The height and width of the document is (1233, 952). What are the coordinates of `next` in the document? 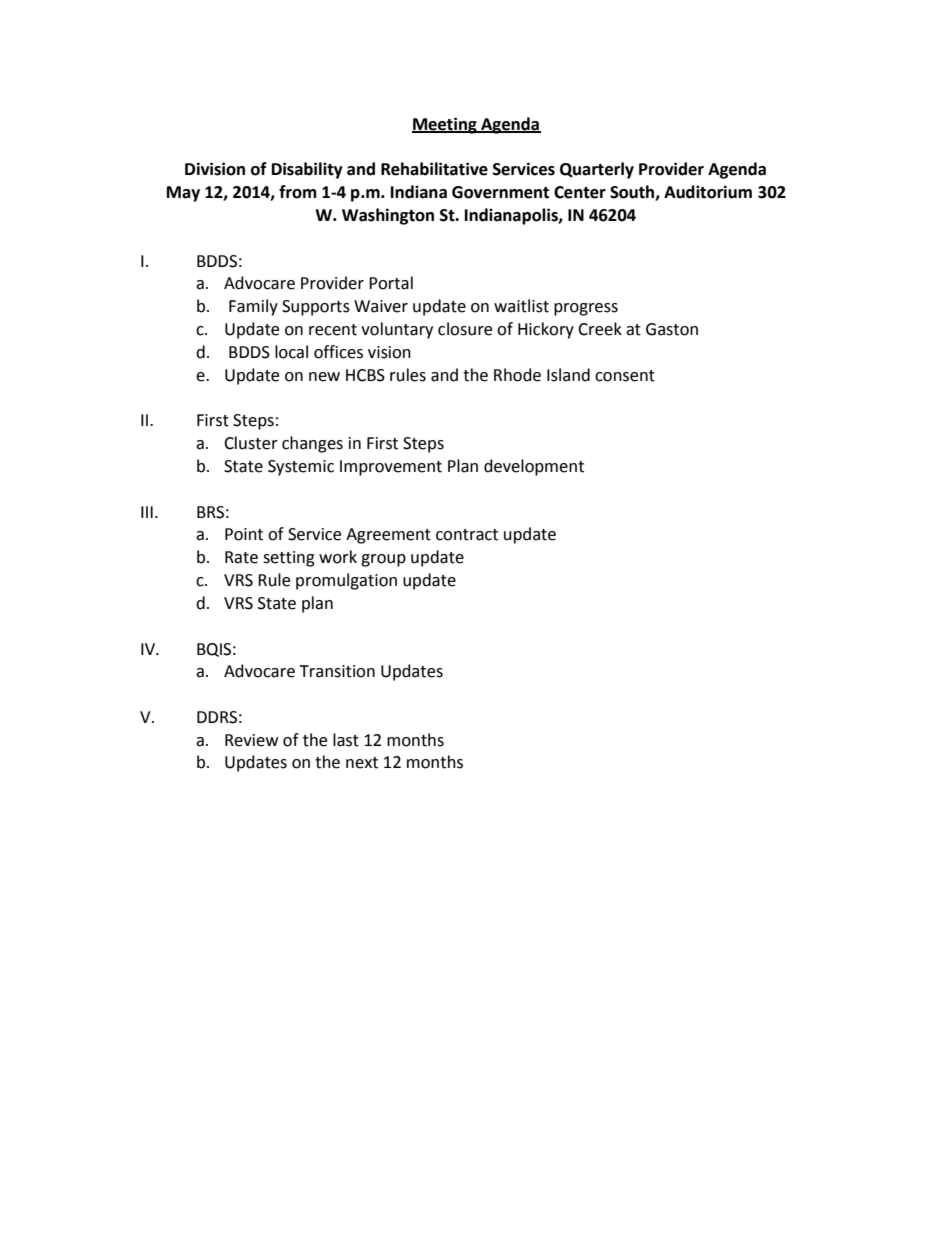 It's located at (362, 763).
